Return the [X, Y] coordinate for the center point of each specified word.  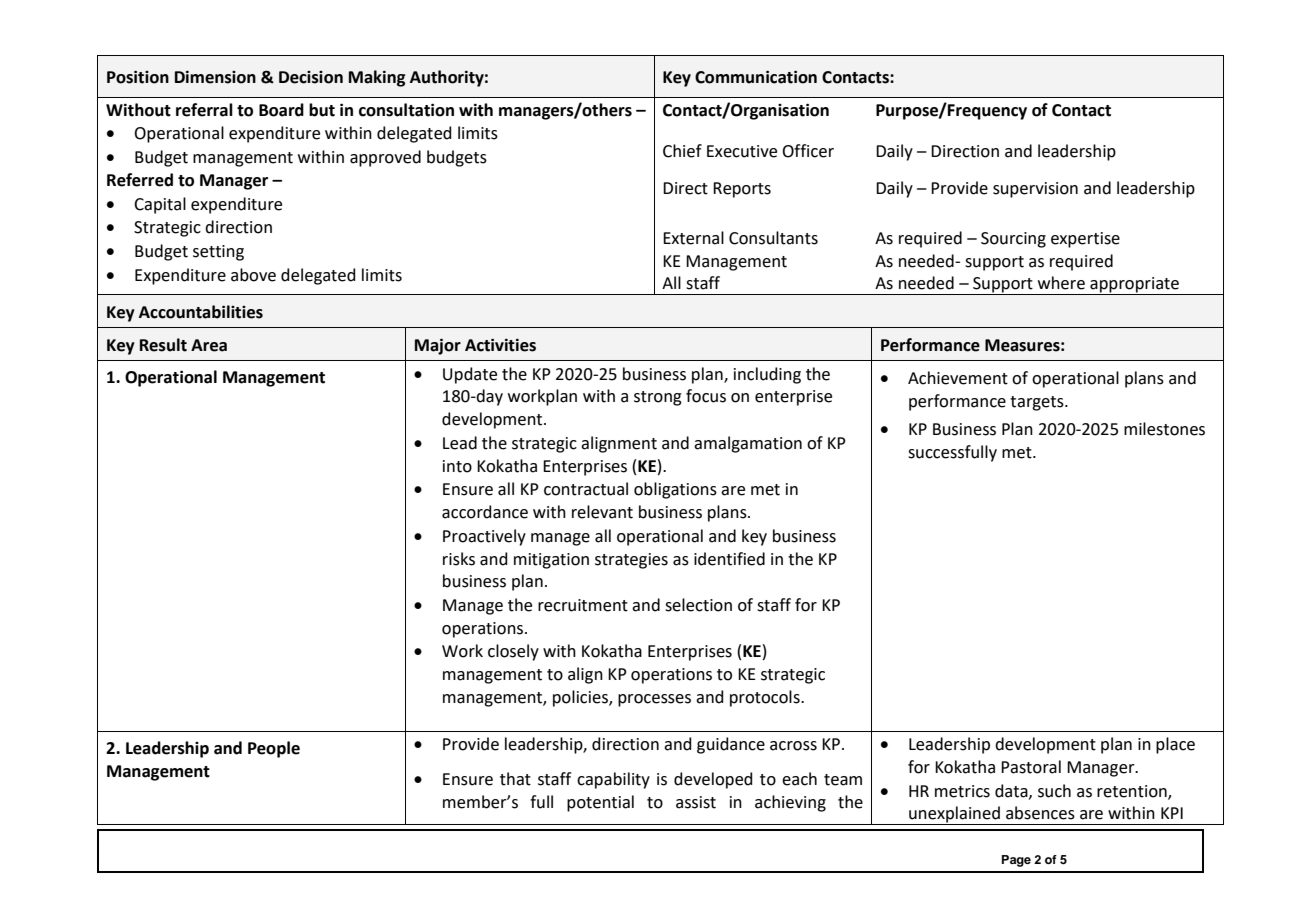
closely [513, 652]
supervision [1035, 190]
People [274, 749]
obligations [675, 490]
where [1061, 283]
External [693, 238]
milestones [1164, 429]
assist [696, 802]
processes [654, 700]
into [457, 466]
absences [1040, 813]
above [253, 275]
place [1175, 745]
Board [281, 110]
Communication [756, 77]
